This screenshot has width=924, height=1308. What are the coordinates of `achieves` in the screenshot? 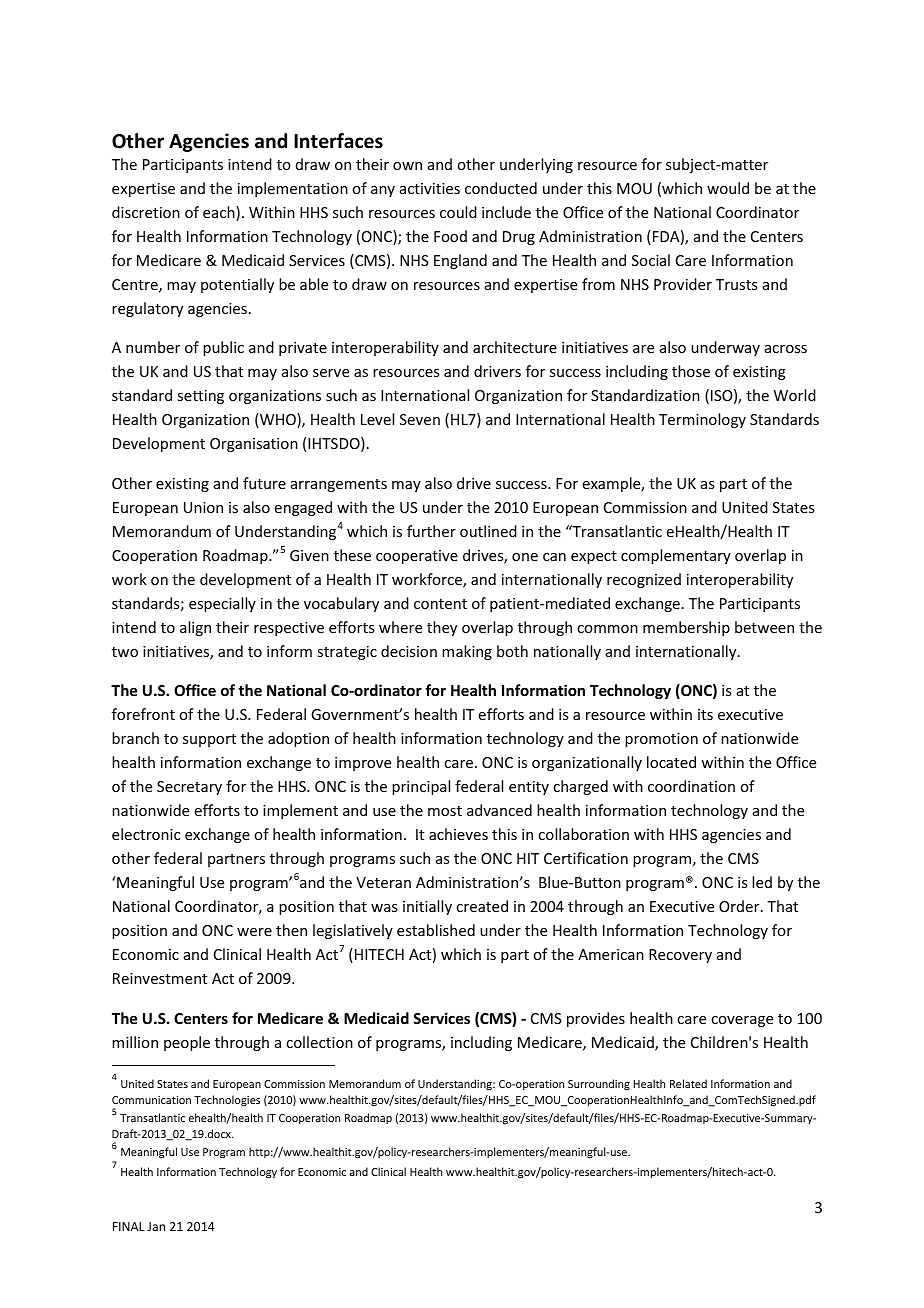 It's located at (458, 834).
